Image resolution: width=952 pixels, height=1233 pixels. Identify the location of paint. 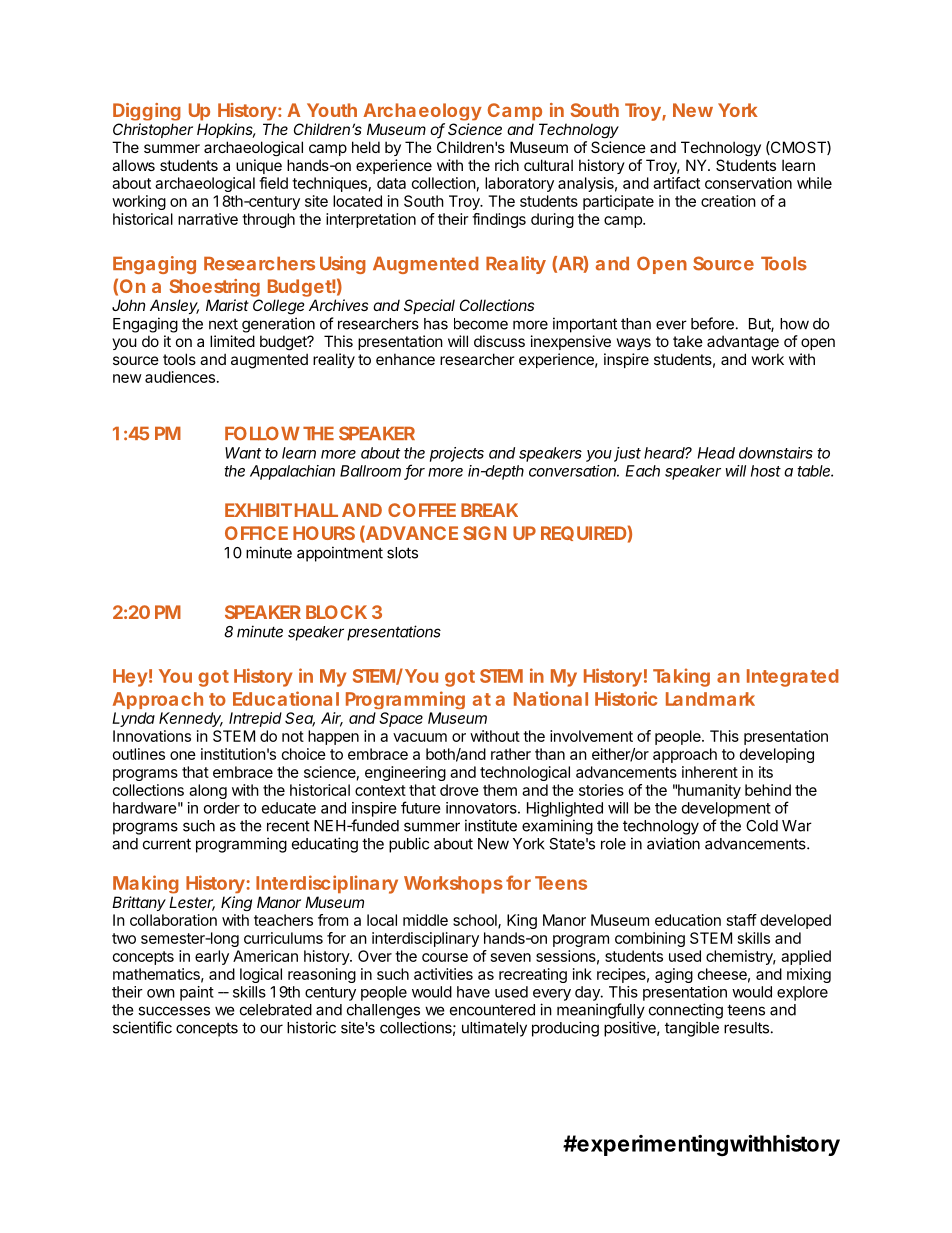
(197, 993).
